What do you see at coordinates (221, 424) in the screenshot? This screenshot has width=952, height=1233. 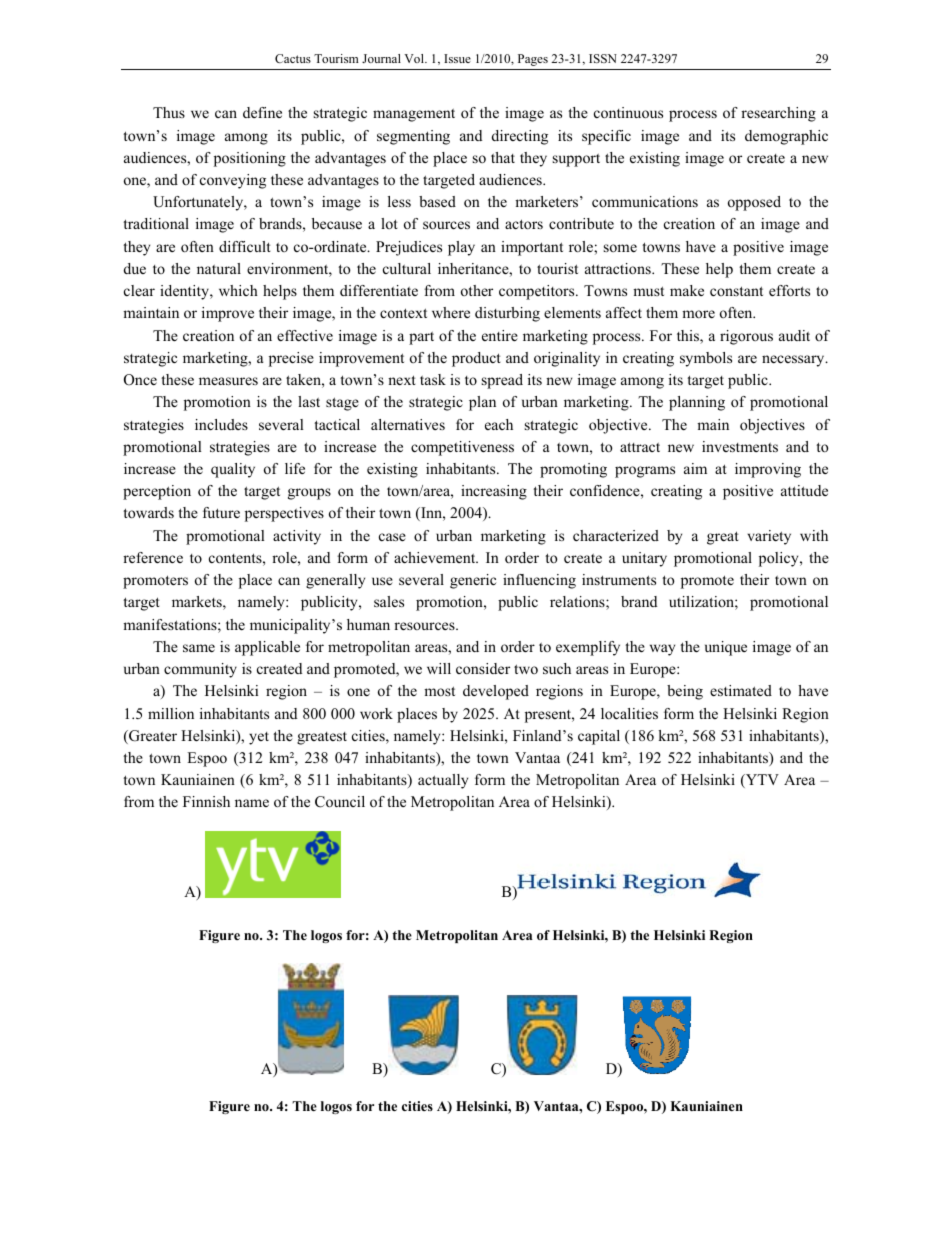 I see `includes` at bounding box center [221, 424].
